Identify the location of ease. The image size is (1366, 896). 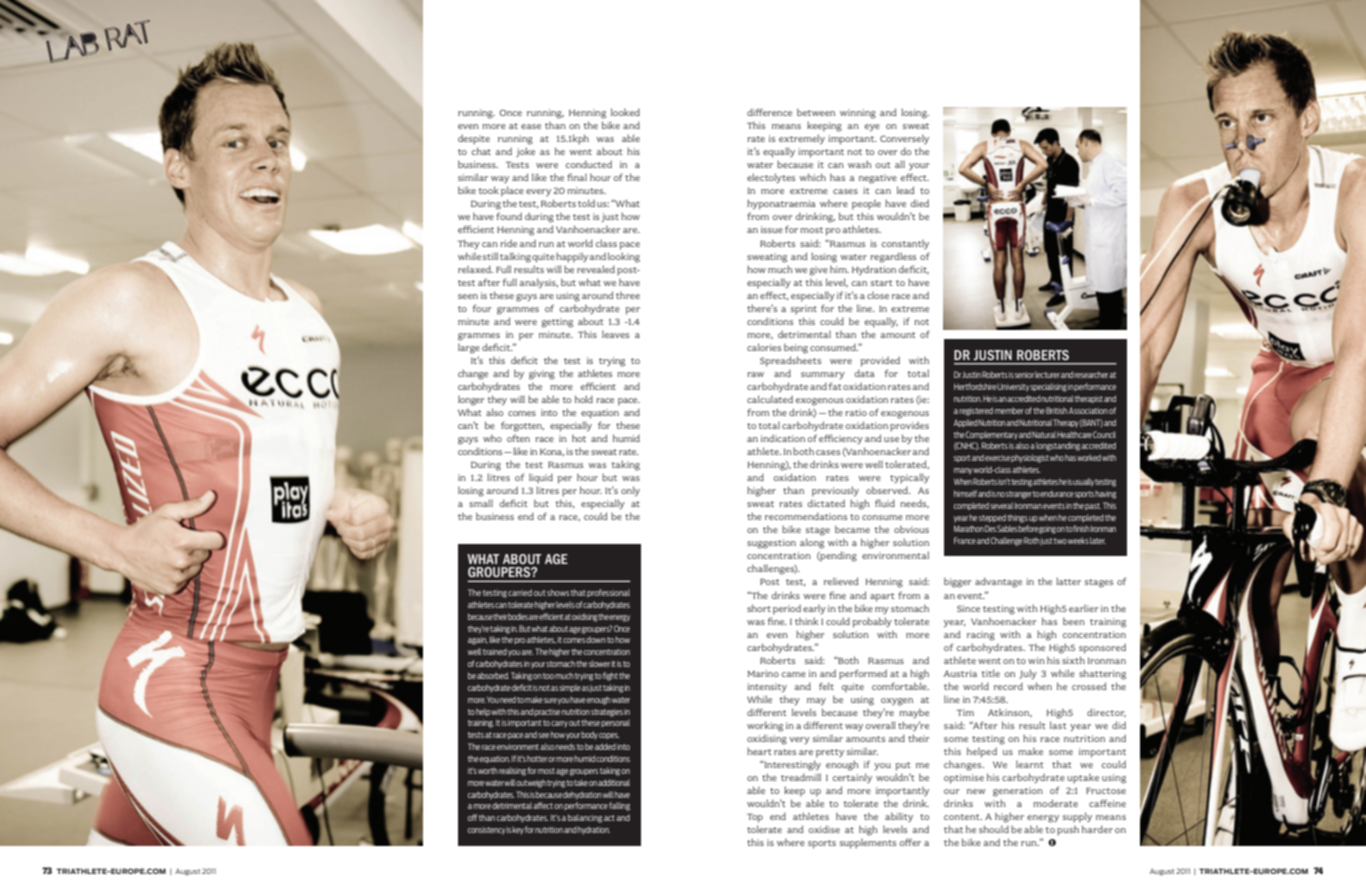
(531, 126).
